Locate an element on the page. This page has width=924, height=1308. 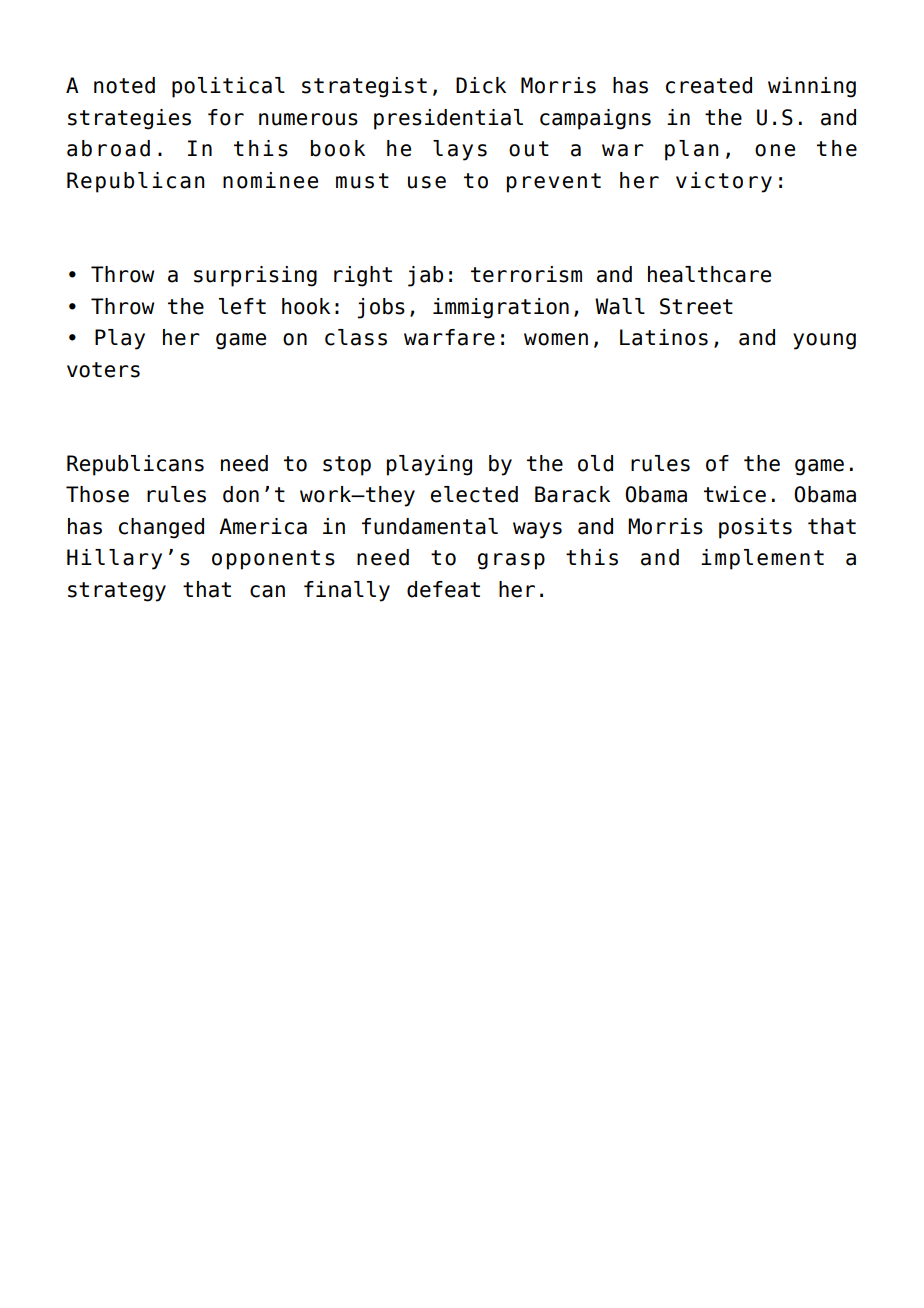
defeat is located at coordinates (443, 589).
